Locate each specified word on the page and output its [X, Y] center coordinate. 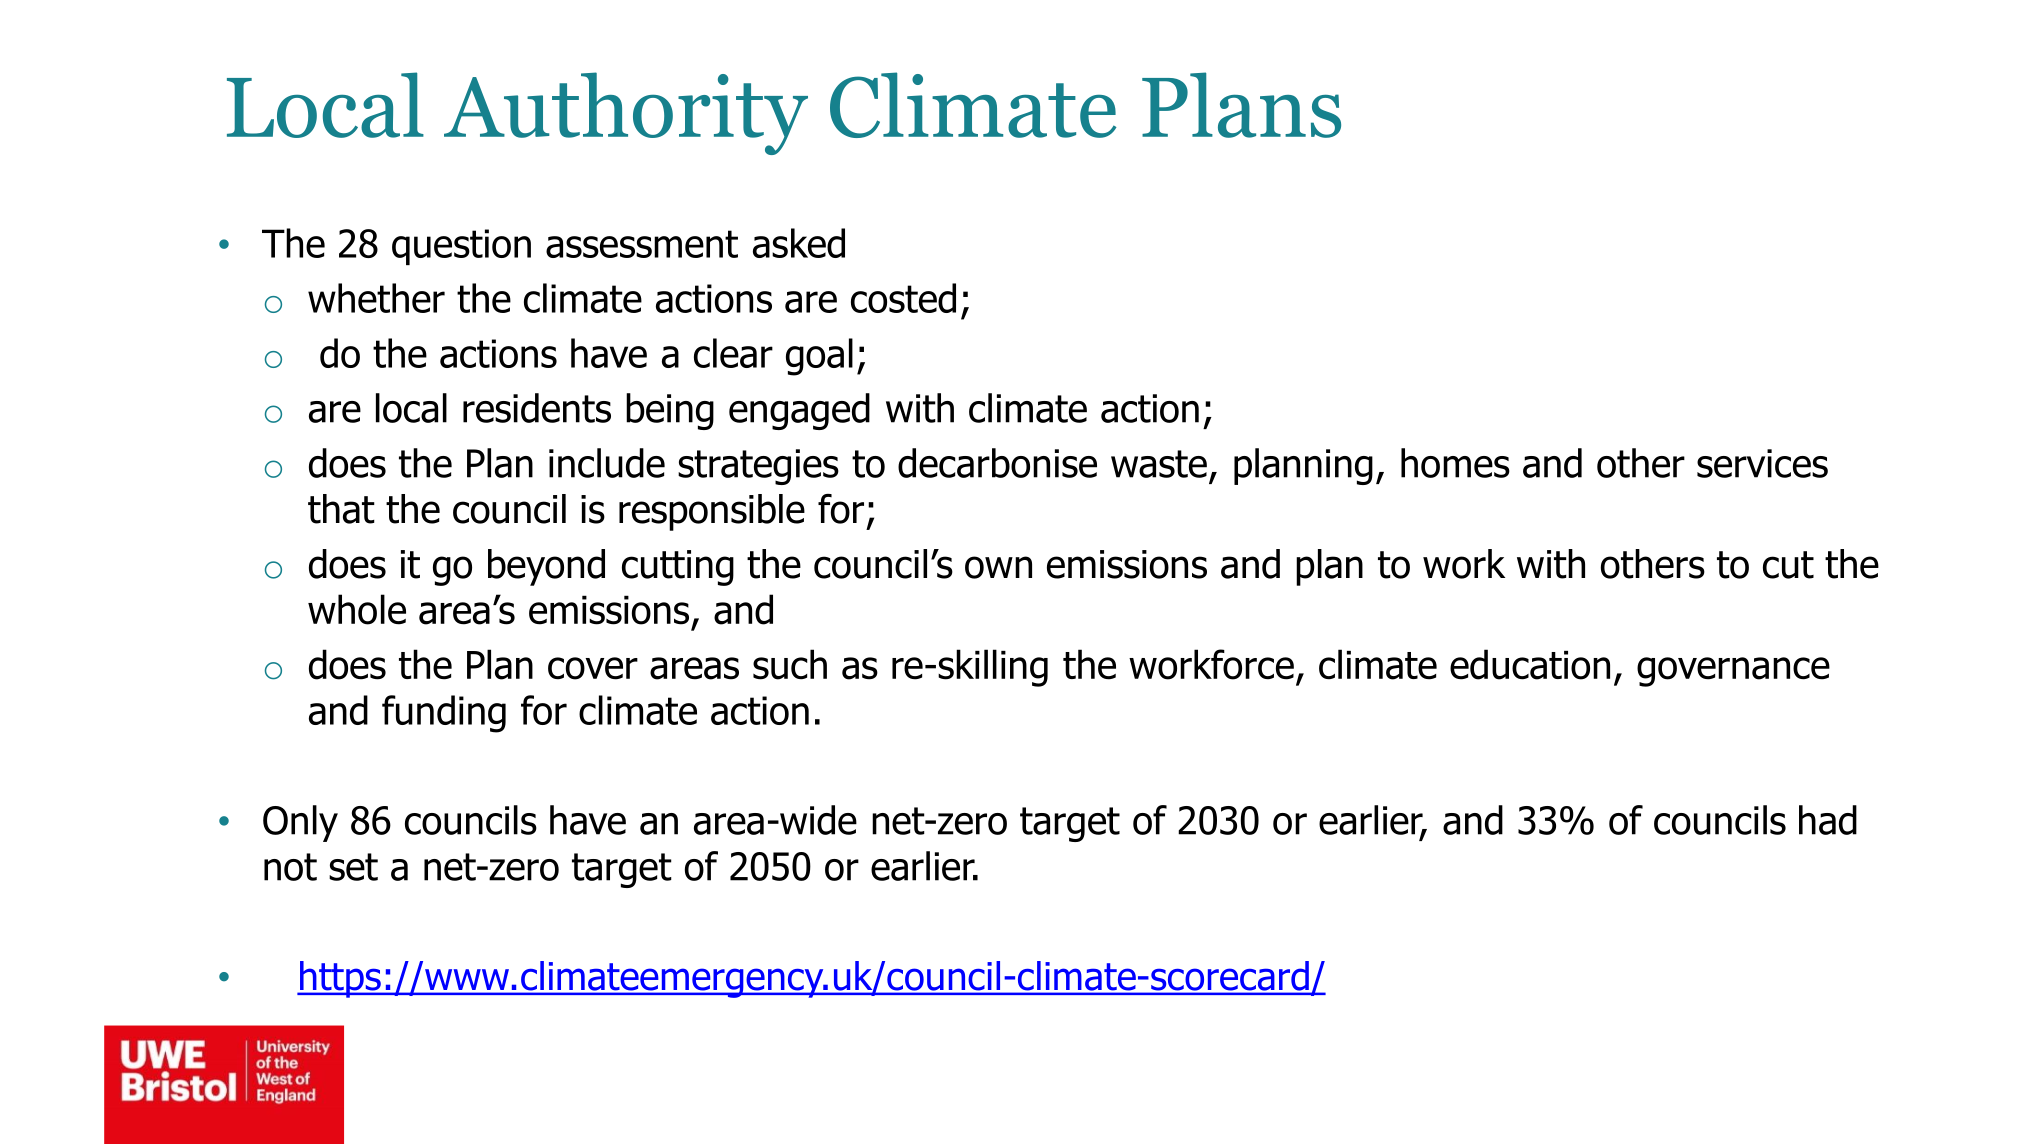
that [341, 509]
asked [799, 243]
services [1762, 463]
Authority [626, 113]
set [353, 867]
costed [903, 298]
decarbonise [997, 463]
